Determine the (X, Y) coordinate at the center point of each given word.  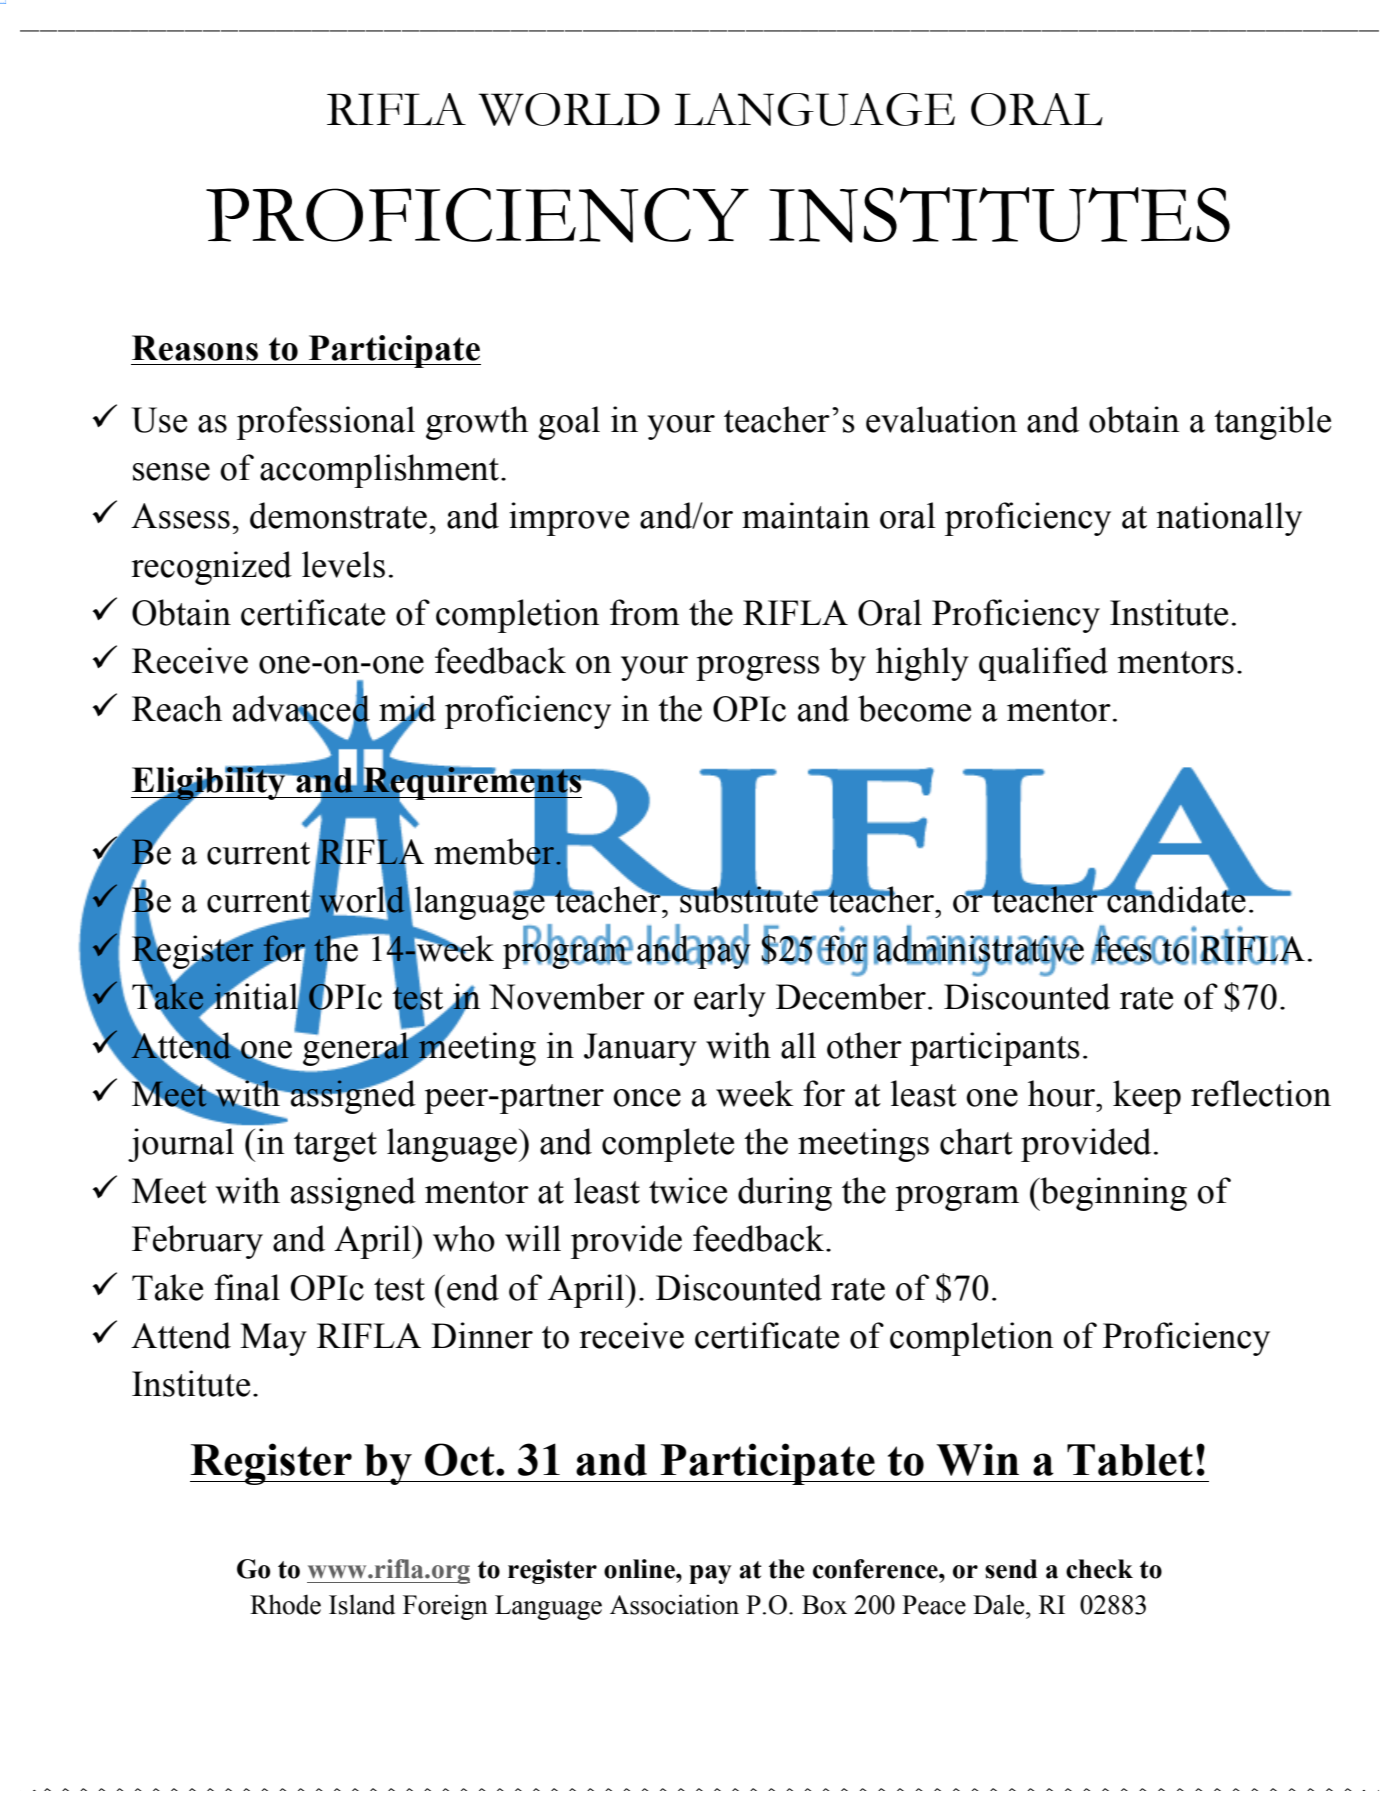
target (335, 1147)
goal (569, 423)
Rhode (285, 1604)
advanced (301, 709)
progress (758, 668)
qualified (1043, 664)
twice (688, 1190)
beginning (1112, 1194)
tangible (1272, 423)
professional (326, 423)
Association (674, 1604)
